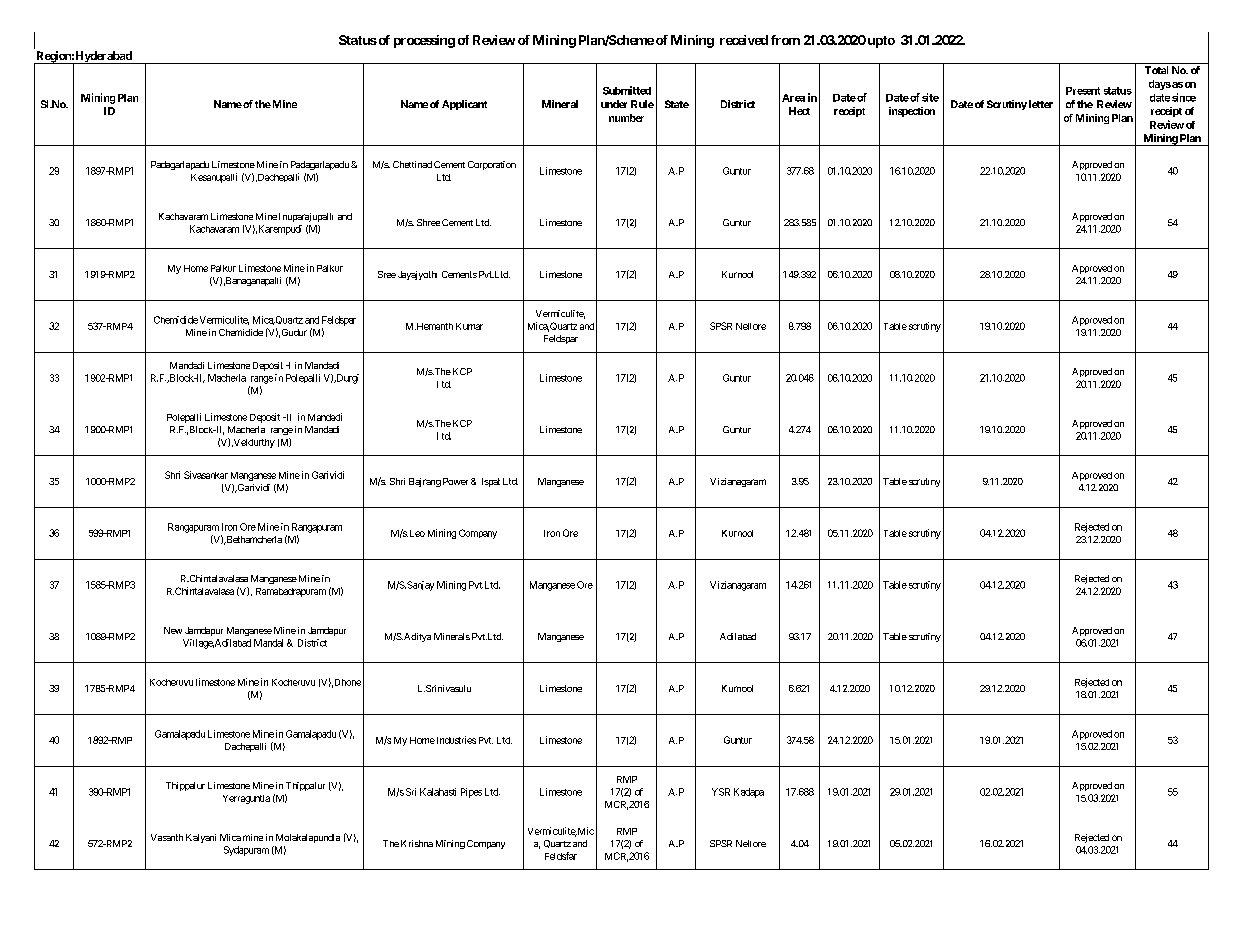 The width and height of the document is (1233, 952). What do you see at coordinates (627, 90) in the document?
I see `Submitted` at bounding box center [627, 90].
